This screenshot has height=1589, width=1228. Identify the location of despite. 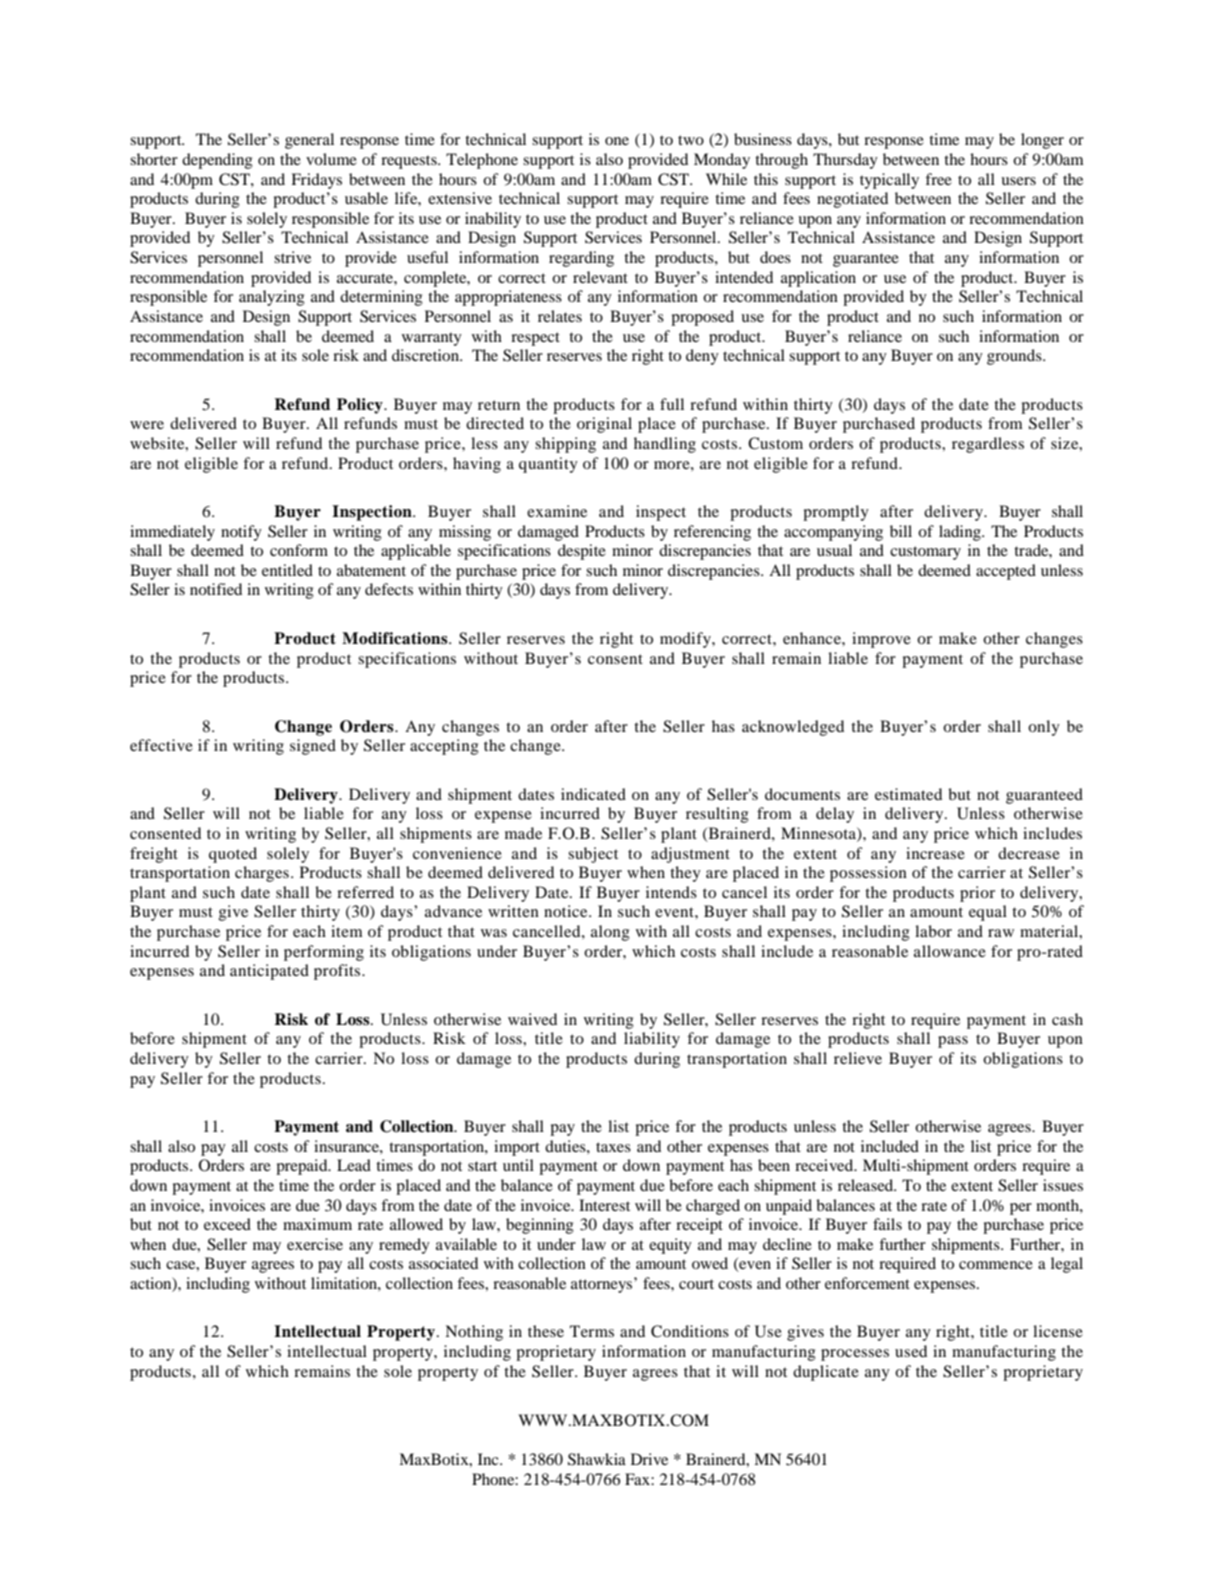
(582, 552).
